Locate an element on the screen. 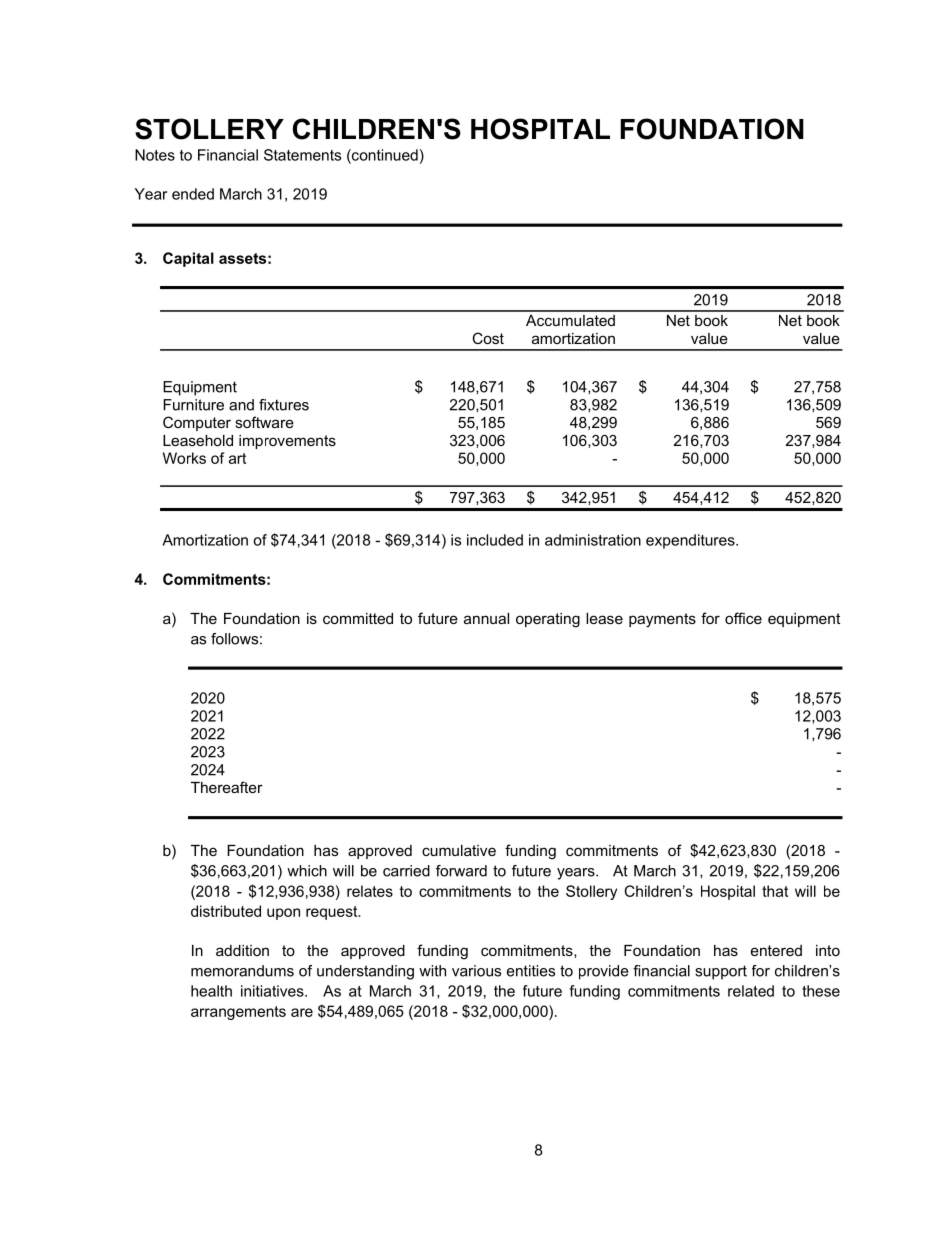 This screenshot has width=952, height=1233. expenditures is located at coordinates (691, 541).
